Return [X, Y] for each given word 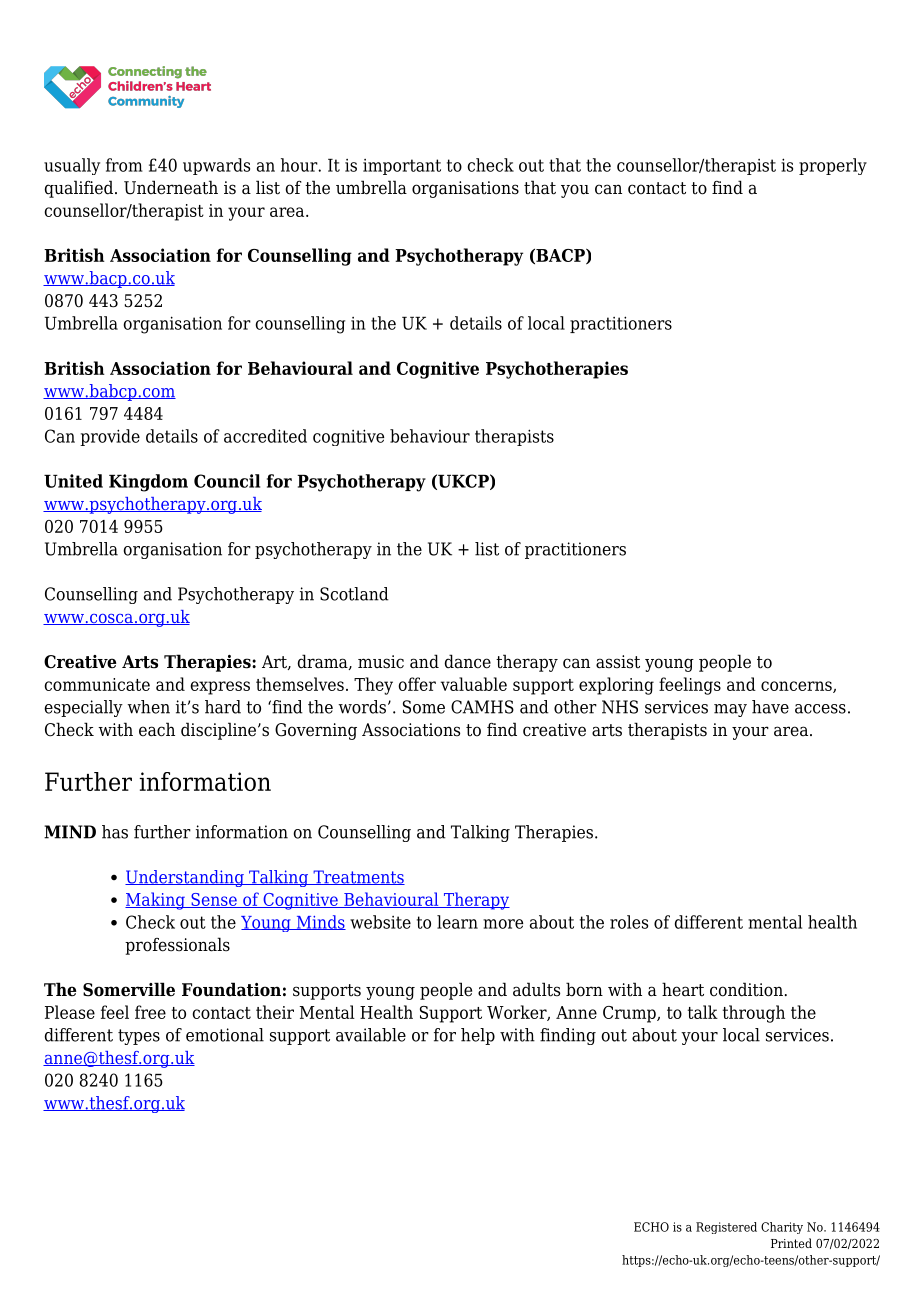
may [730, 710]
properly [833, 166]
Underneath [171, 187]
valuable [474, 684]
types [139, 1037]
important [402, 167]
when [148, 707]
